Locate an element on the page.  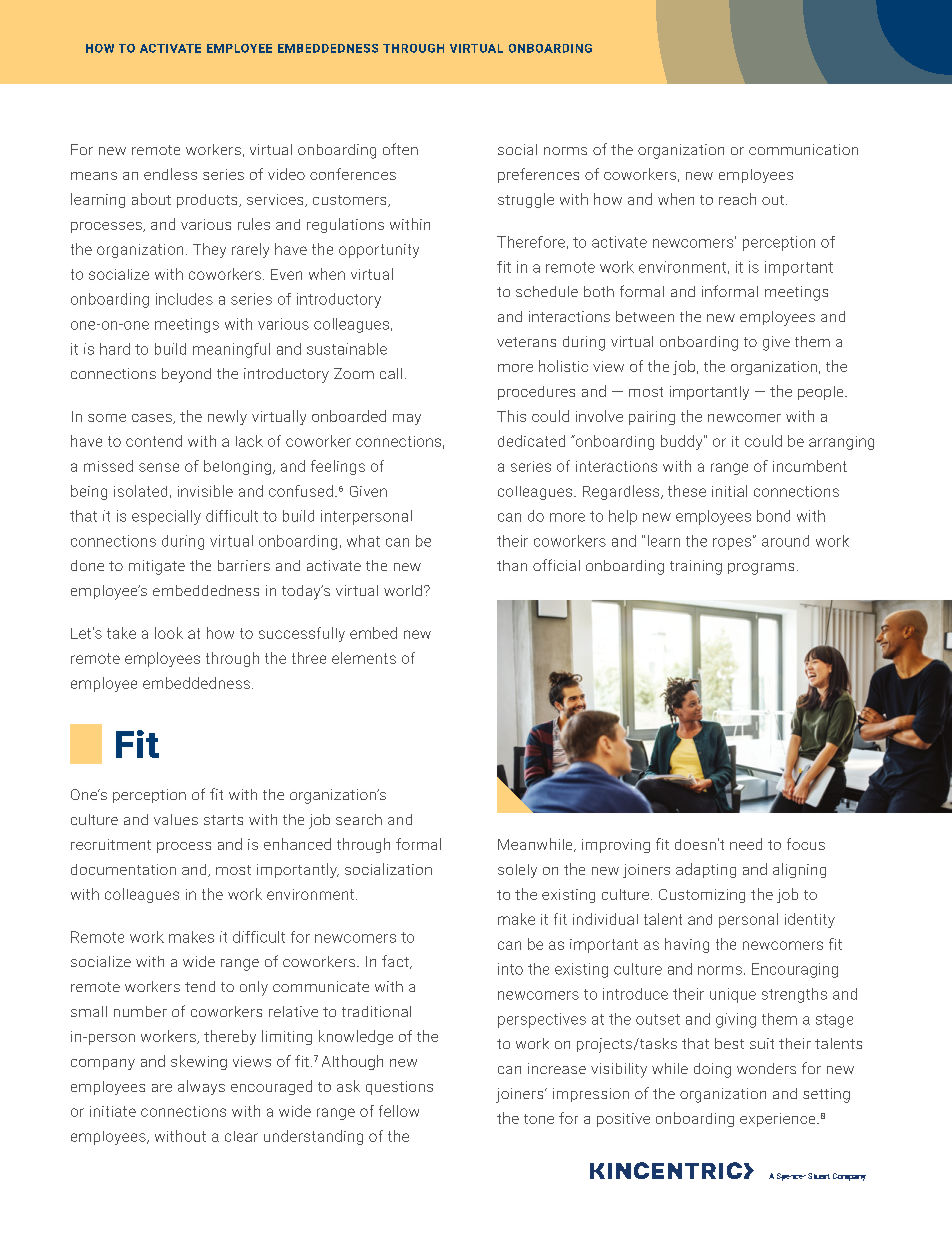
endless is located at coordinates (170, 174).
